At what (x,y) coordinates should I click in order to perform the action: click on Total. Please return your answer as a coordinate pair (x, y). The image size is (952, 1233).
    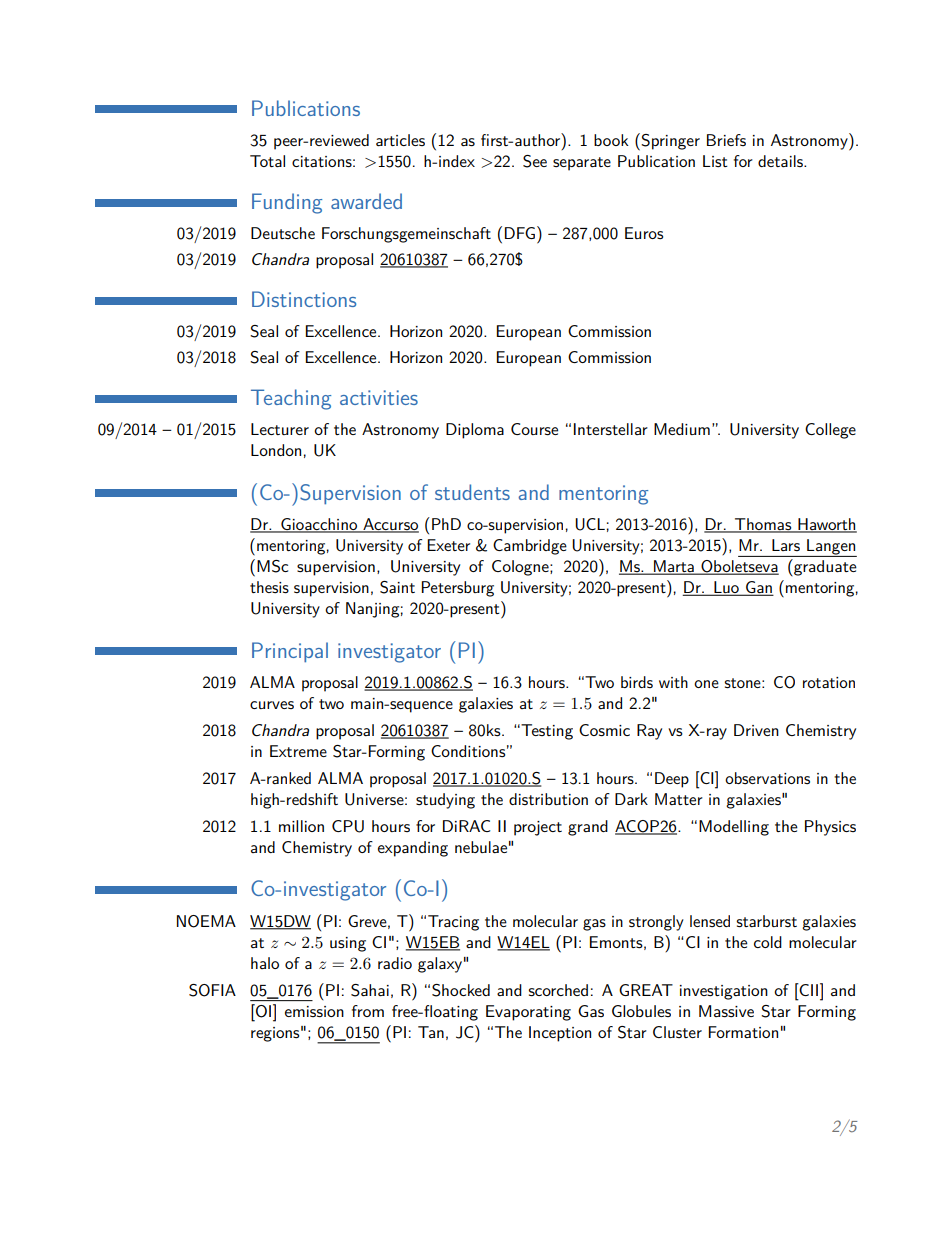
    Looking at the image, I should click on (267, 161).
